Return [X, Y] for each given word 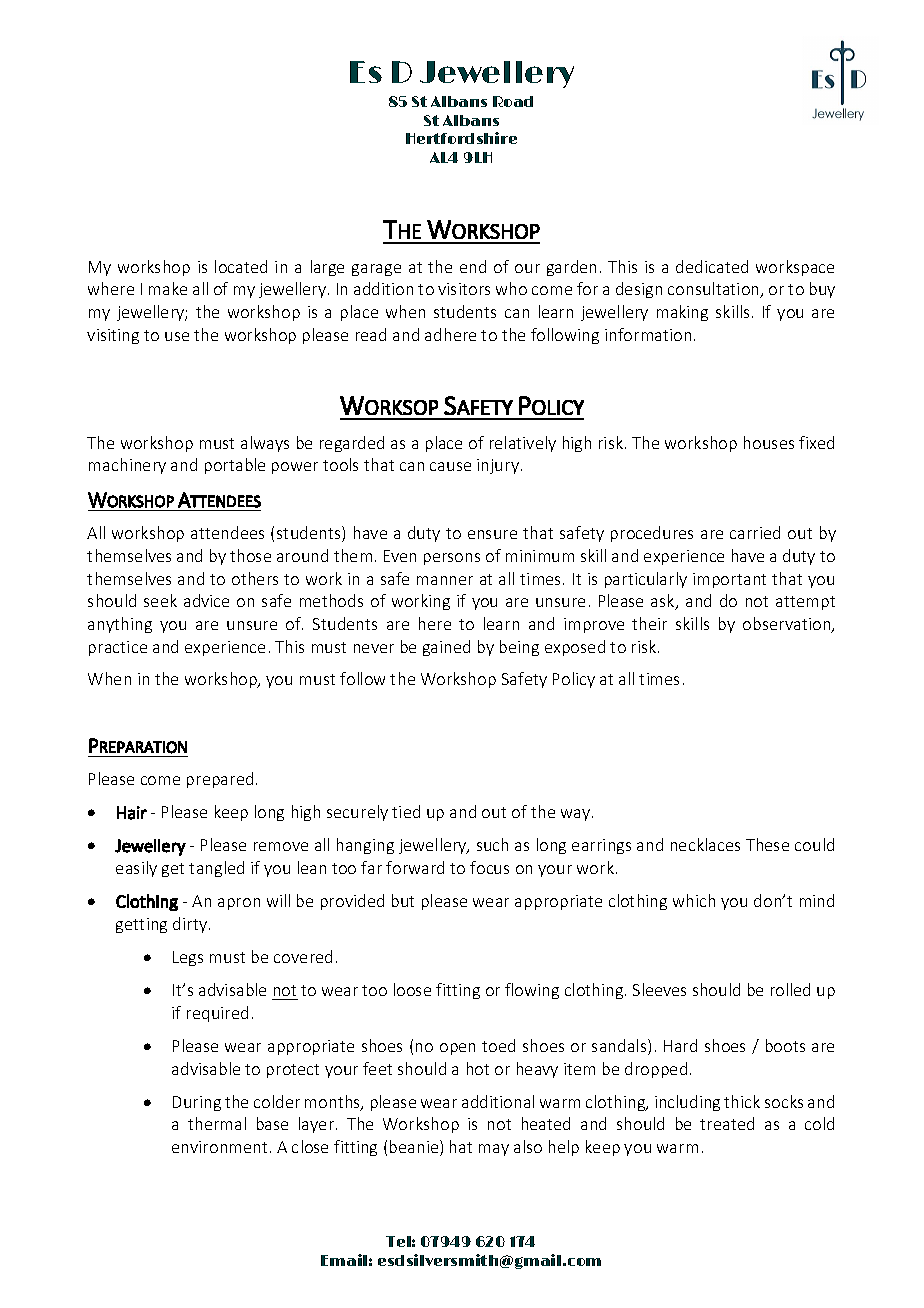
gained [446, 648]
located [241, 266]
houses [769, 442]
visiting [113, 336]
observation [788, 625]
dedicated [712, 266]
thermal [217, 1123]
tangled [216, 869]
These [767, 844]
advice [206, 600]
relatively [523, 444]
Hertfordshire [461, 138]
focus [489, 867]
